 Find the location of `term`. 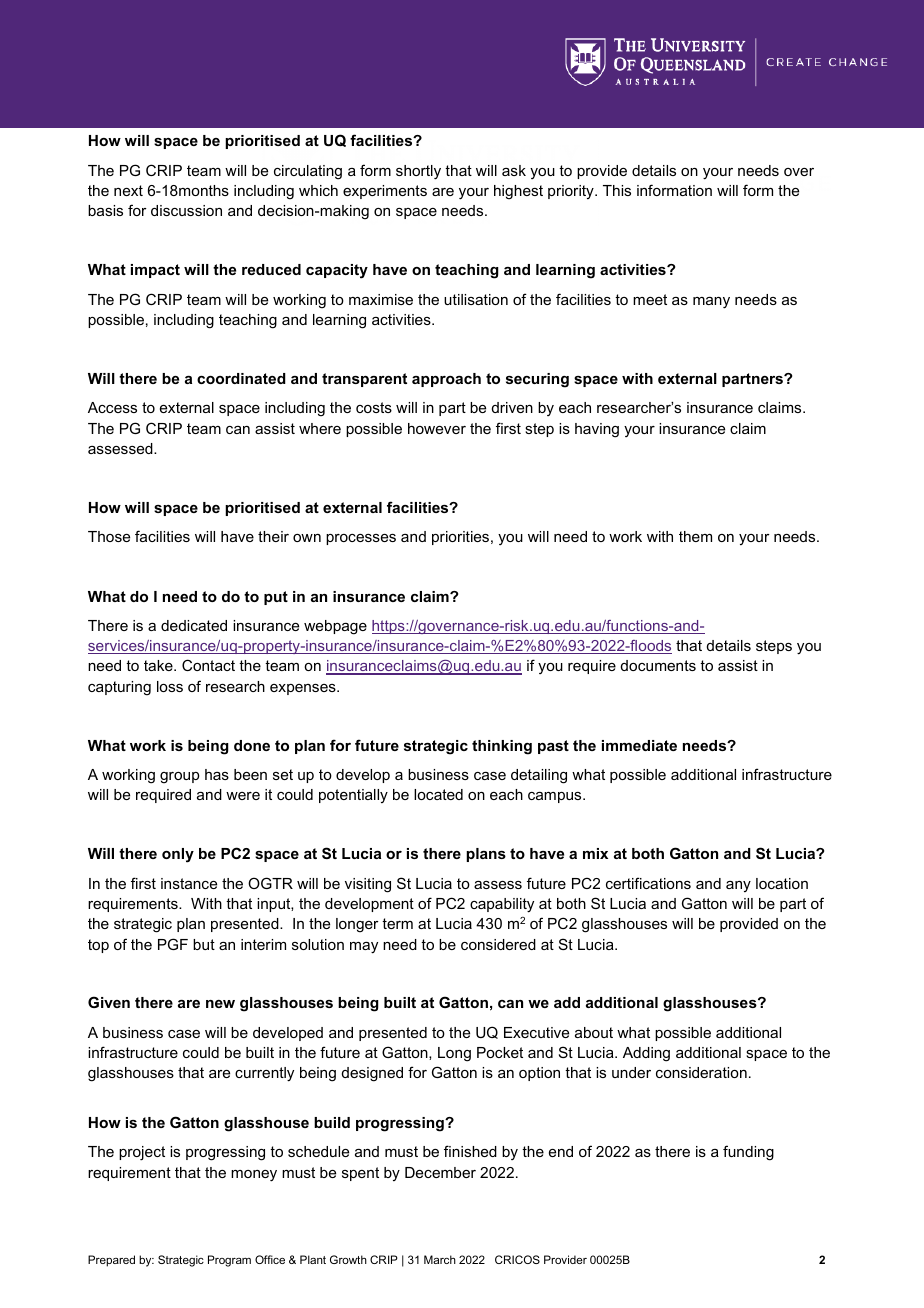

term is located at coordinates (397, 923).
